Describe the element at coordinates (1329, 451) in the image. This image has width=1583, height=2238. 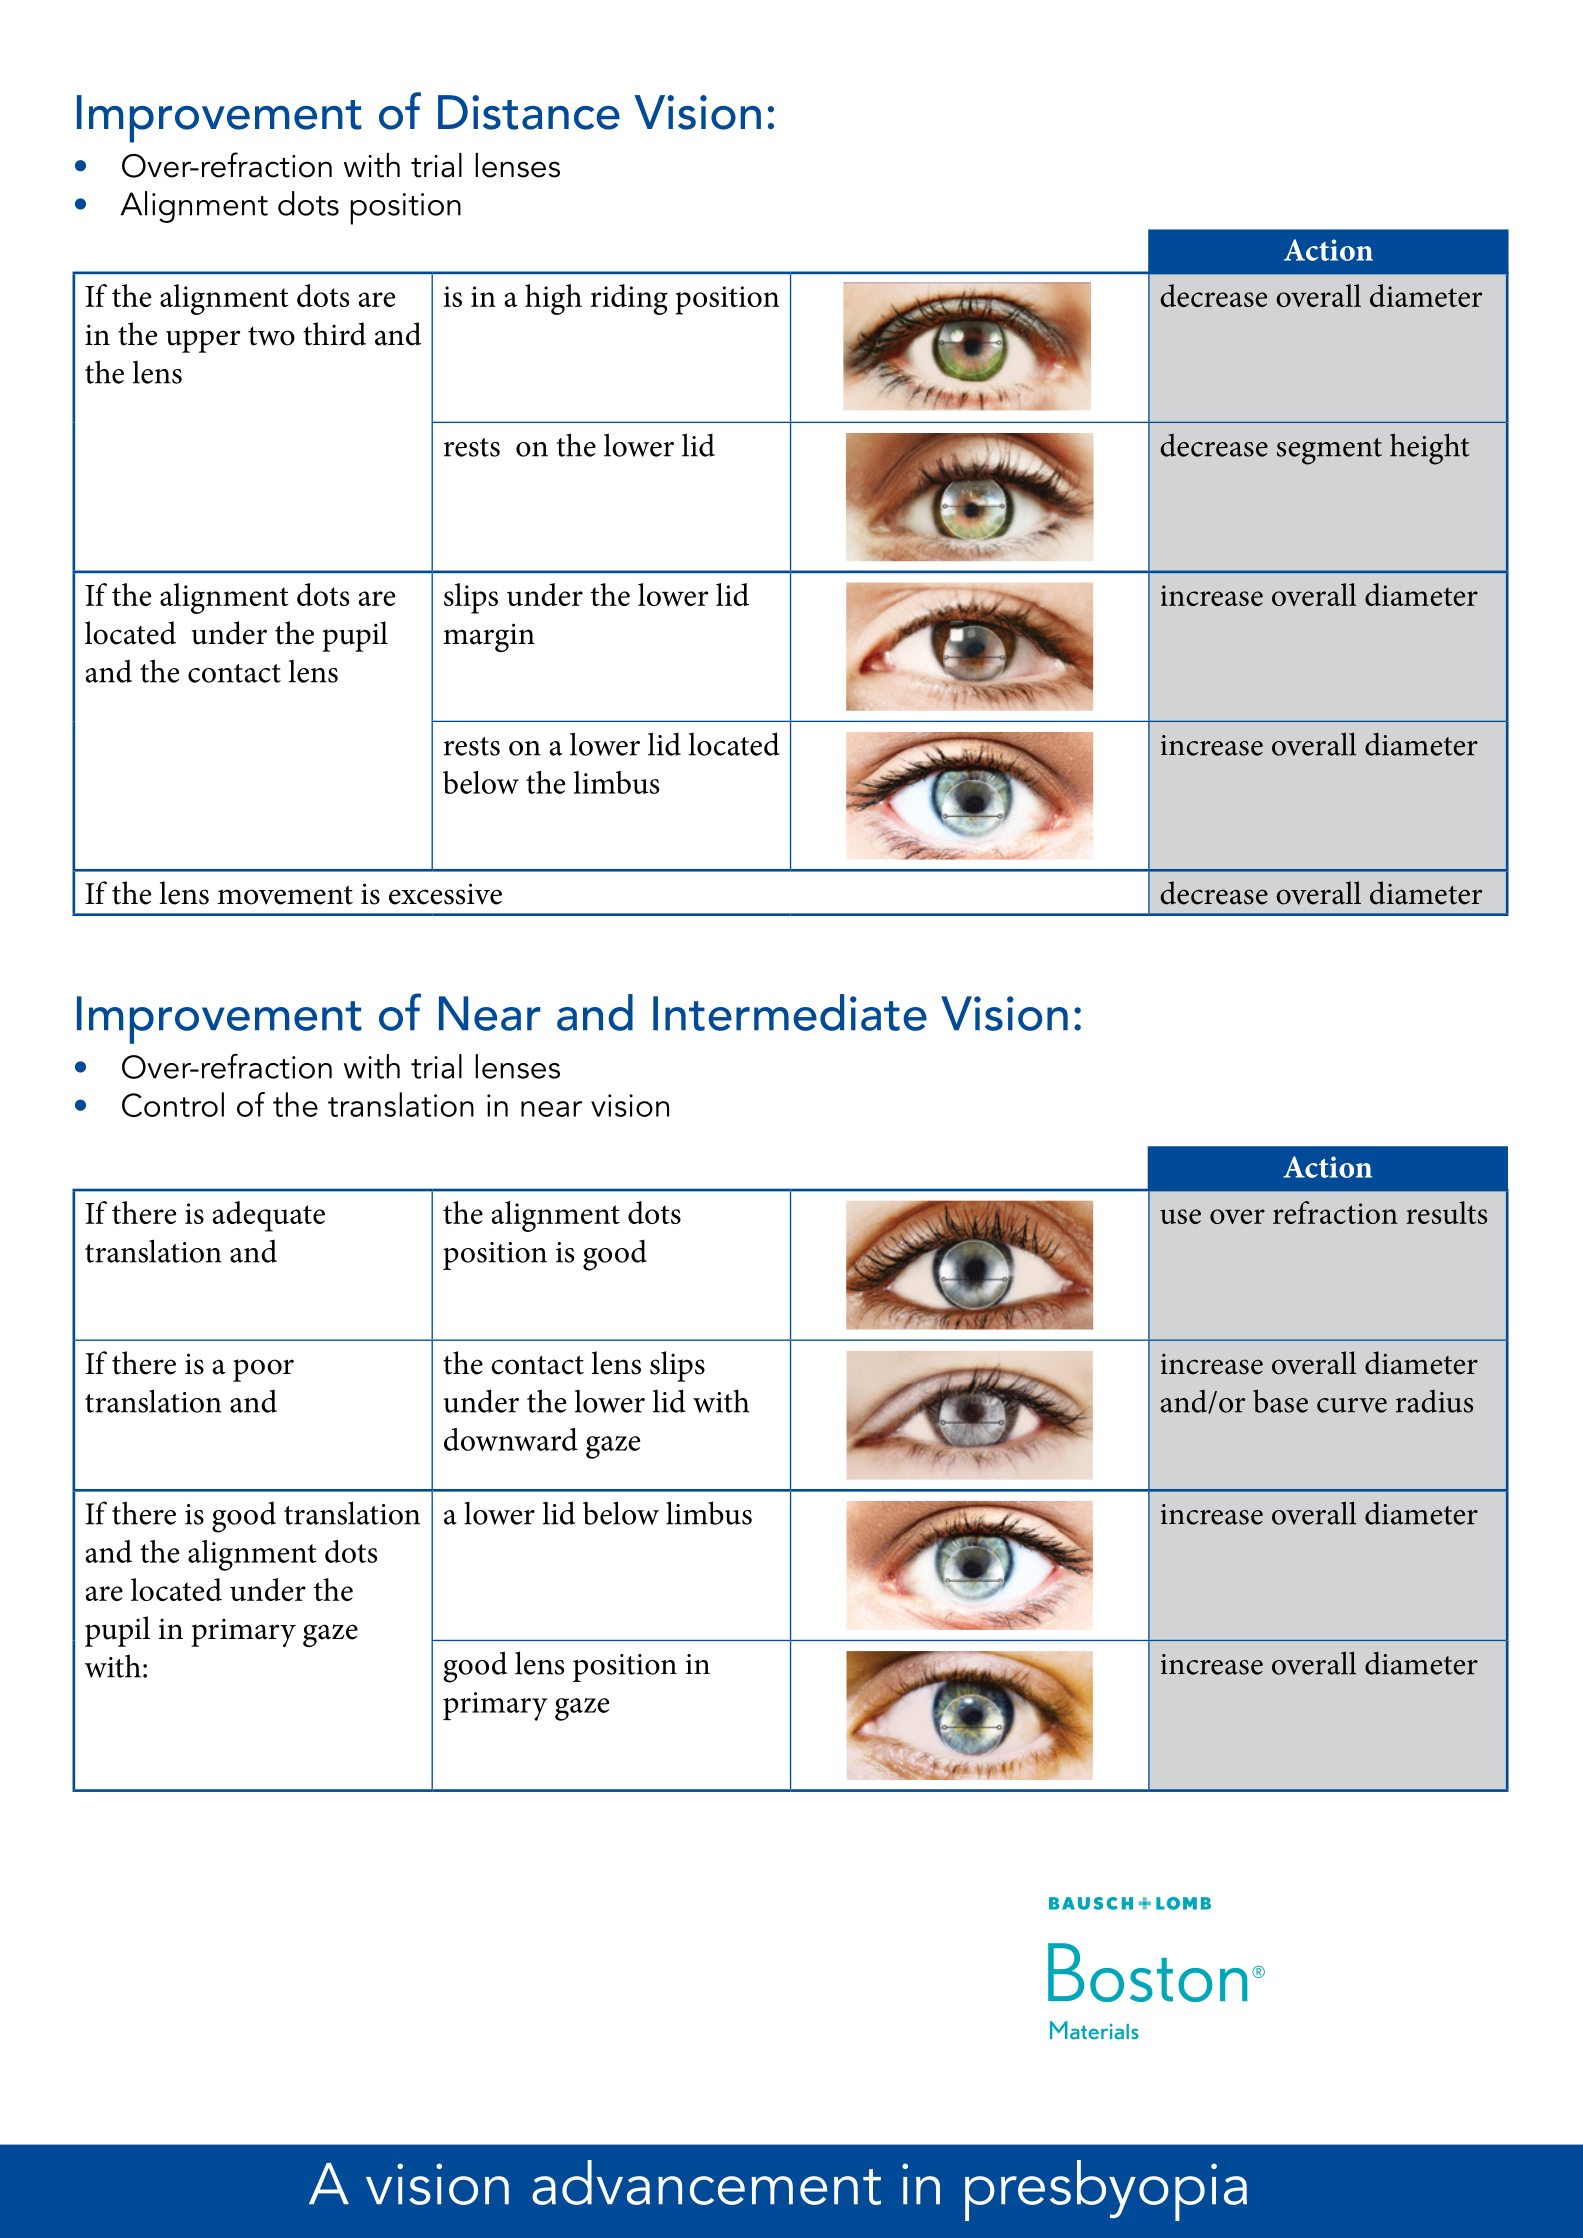
I see `segment` at that location.
